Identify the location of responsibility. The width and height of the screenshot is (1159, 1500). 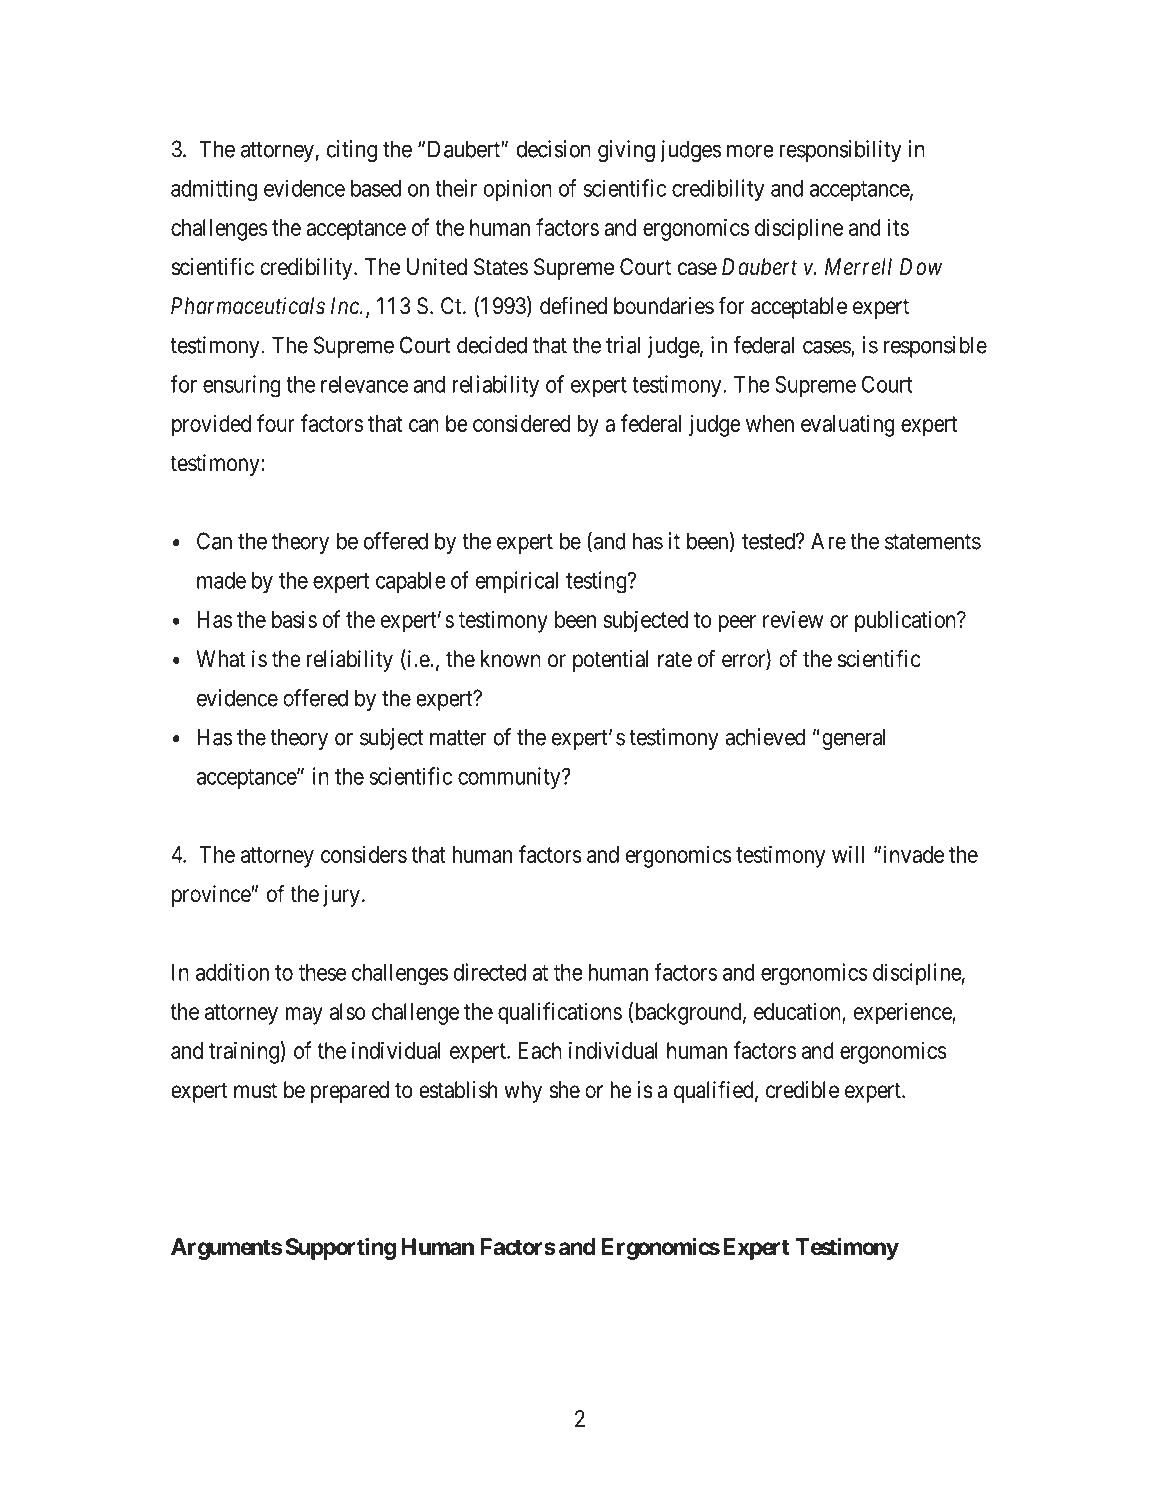
(841, 151).
